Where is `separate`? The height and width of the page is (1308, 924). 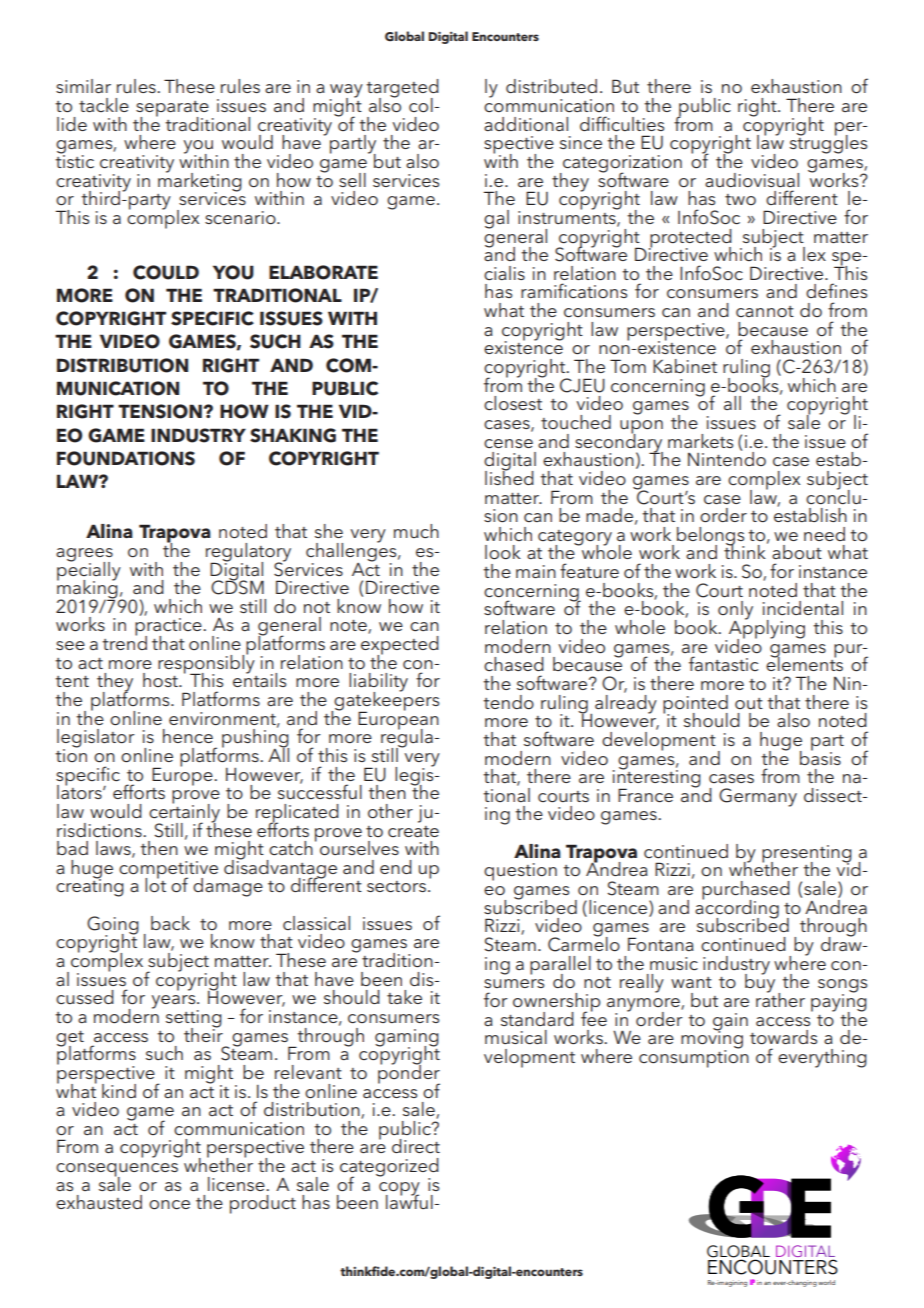 separate is located at coordinates (172, 110).
